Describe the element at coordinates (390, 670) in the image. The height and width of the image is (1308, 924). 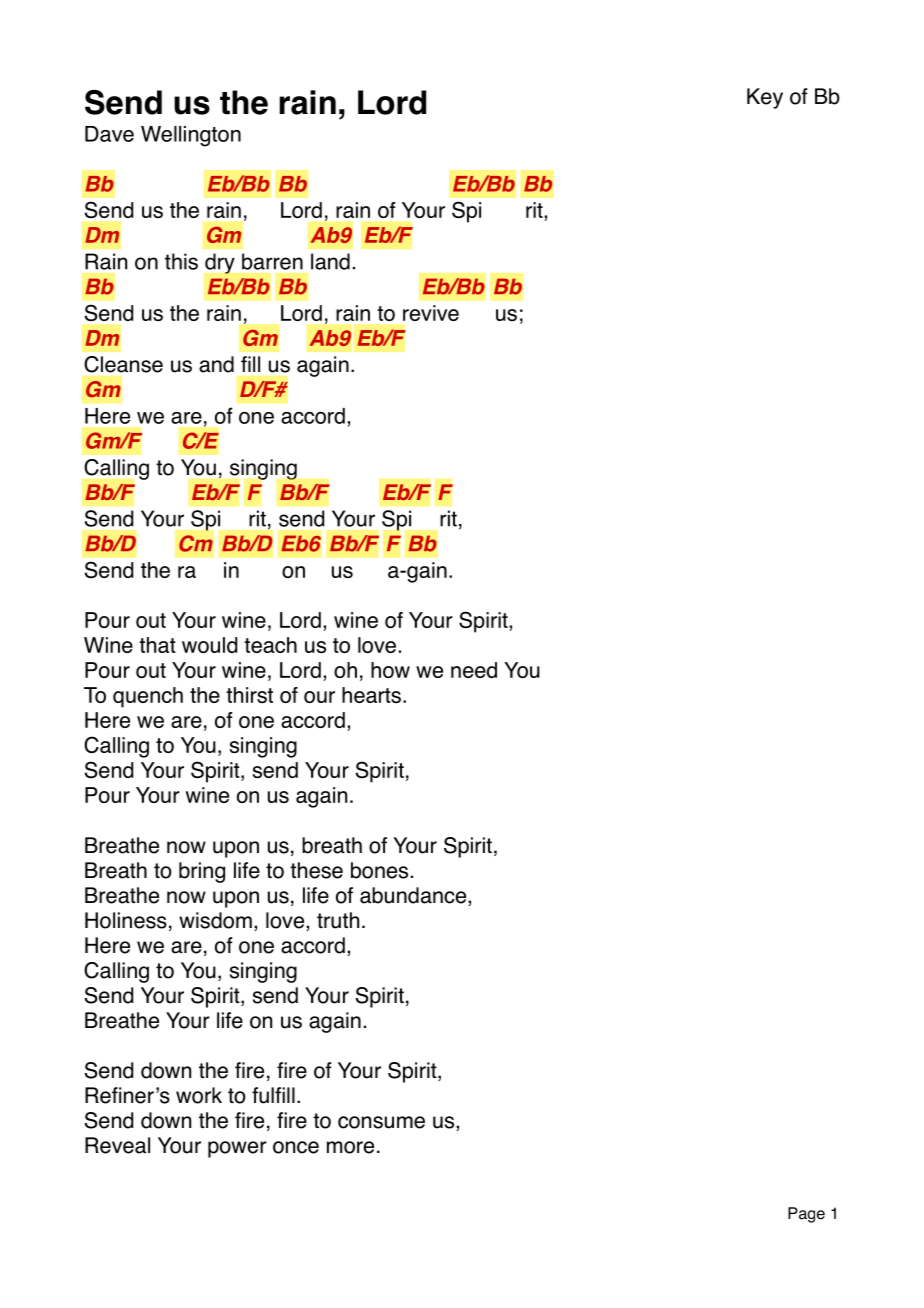
I see `how` at that location.
